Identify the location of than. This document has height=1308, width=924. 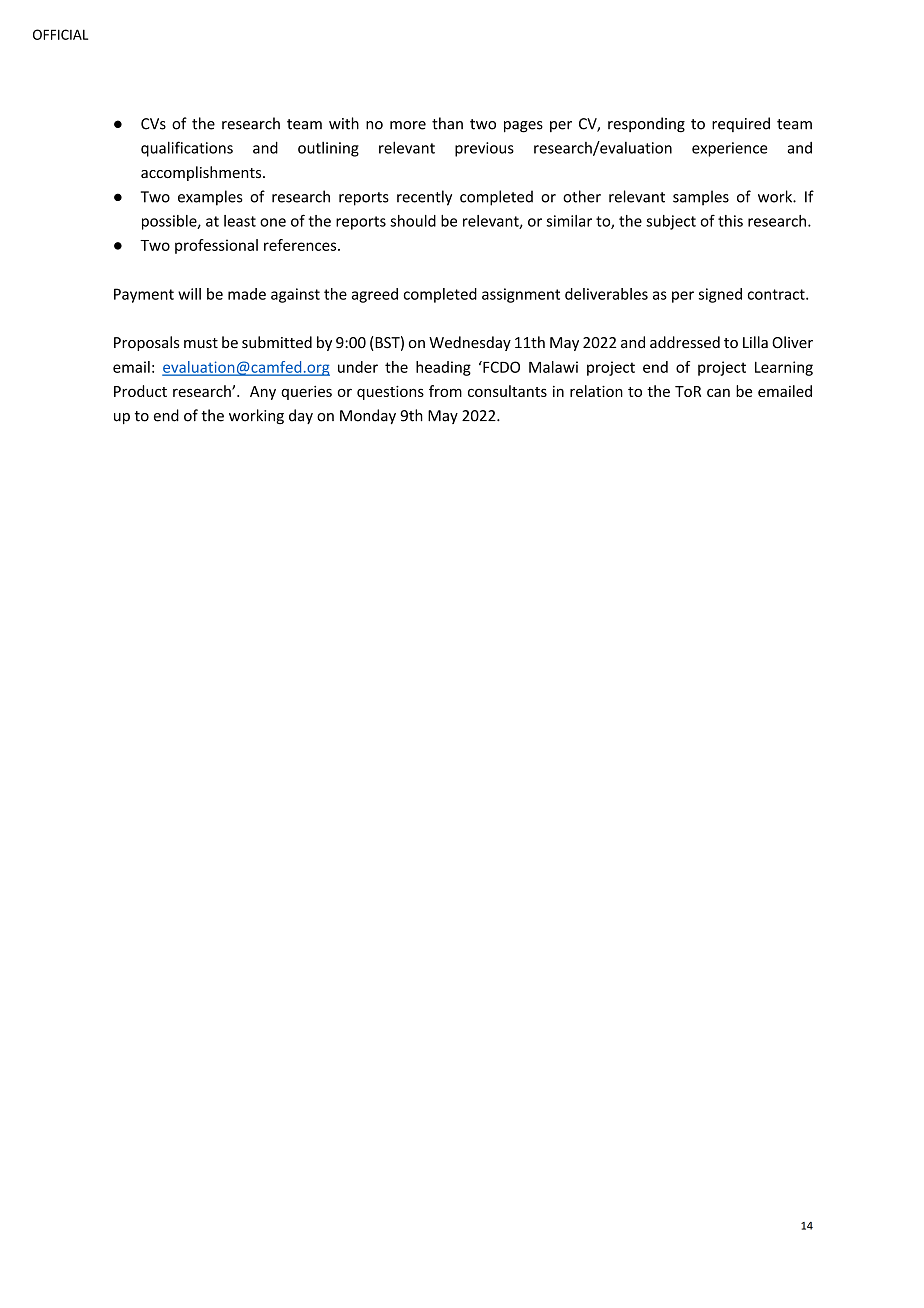
(447, 123).
